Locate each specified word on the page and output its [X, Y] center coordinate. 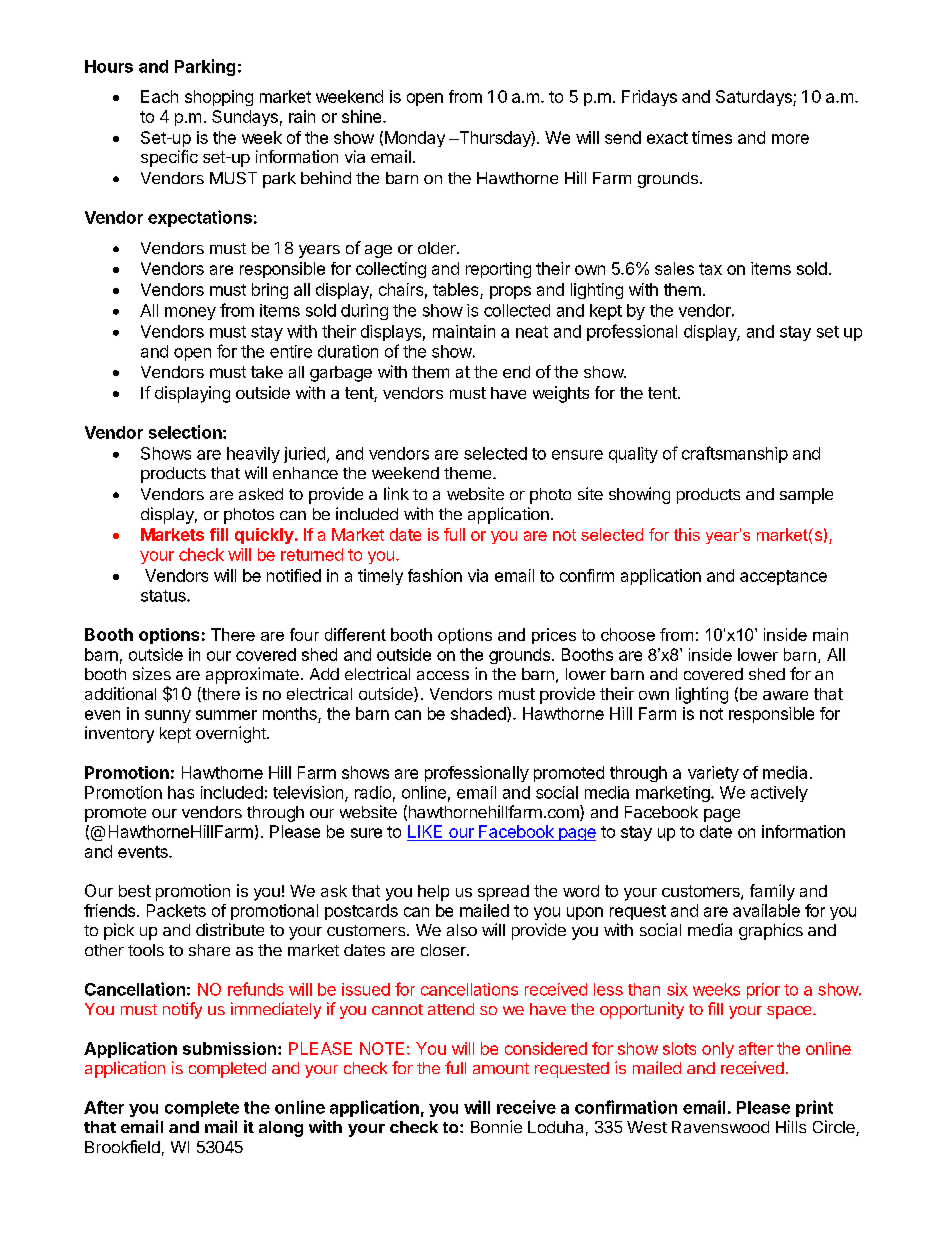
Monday [415, 139]
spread [503, 893]
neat [532, 332]
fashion [435, 575]
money [190, 313]
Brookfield [122, 1146]
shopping [219, 98]
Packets [176, 910]
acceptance [783, 577]
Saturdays [755, 98]
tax [710, 269]
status [164, 596]
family [772, 892]
